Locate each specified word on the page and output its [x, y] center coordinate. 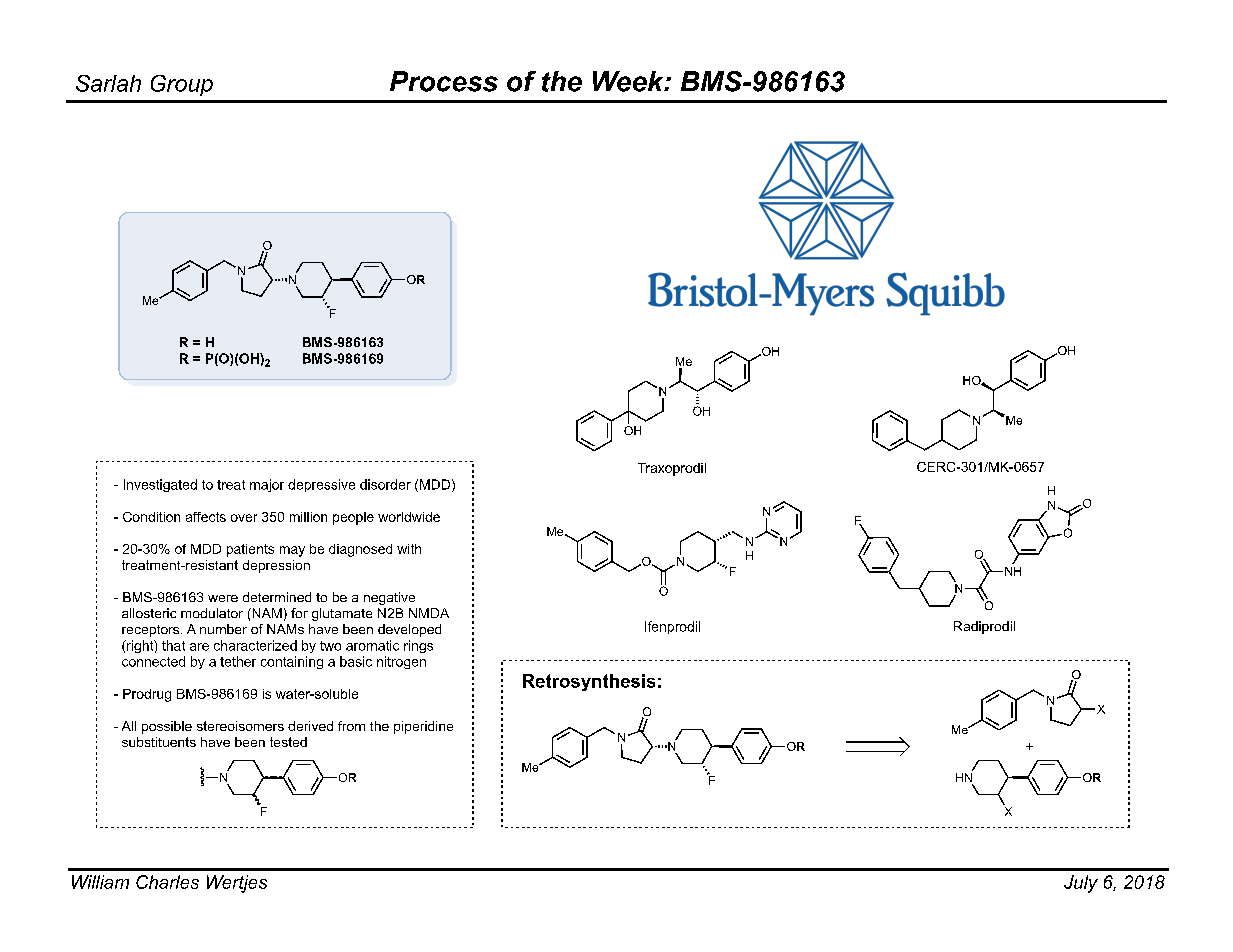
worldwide [409, 517]
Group [182, 85]
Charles [167, 882]
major [267, 485]
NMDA [429, 613]
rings [418, 646]
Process [444, 81]
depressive [321, 485]
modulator [212, 613]
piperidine [423, 727]
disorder [385, 484]
